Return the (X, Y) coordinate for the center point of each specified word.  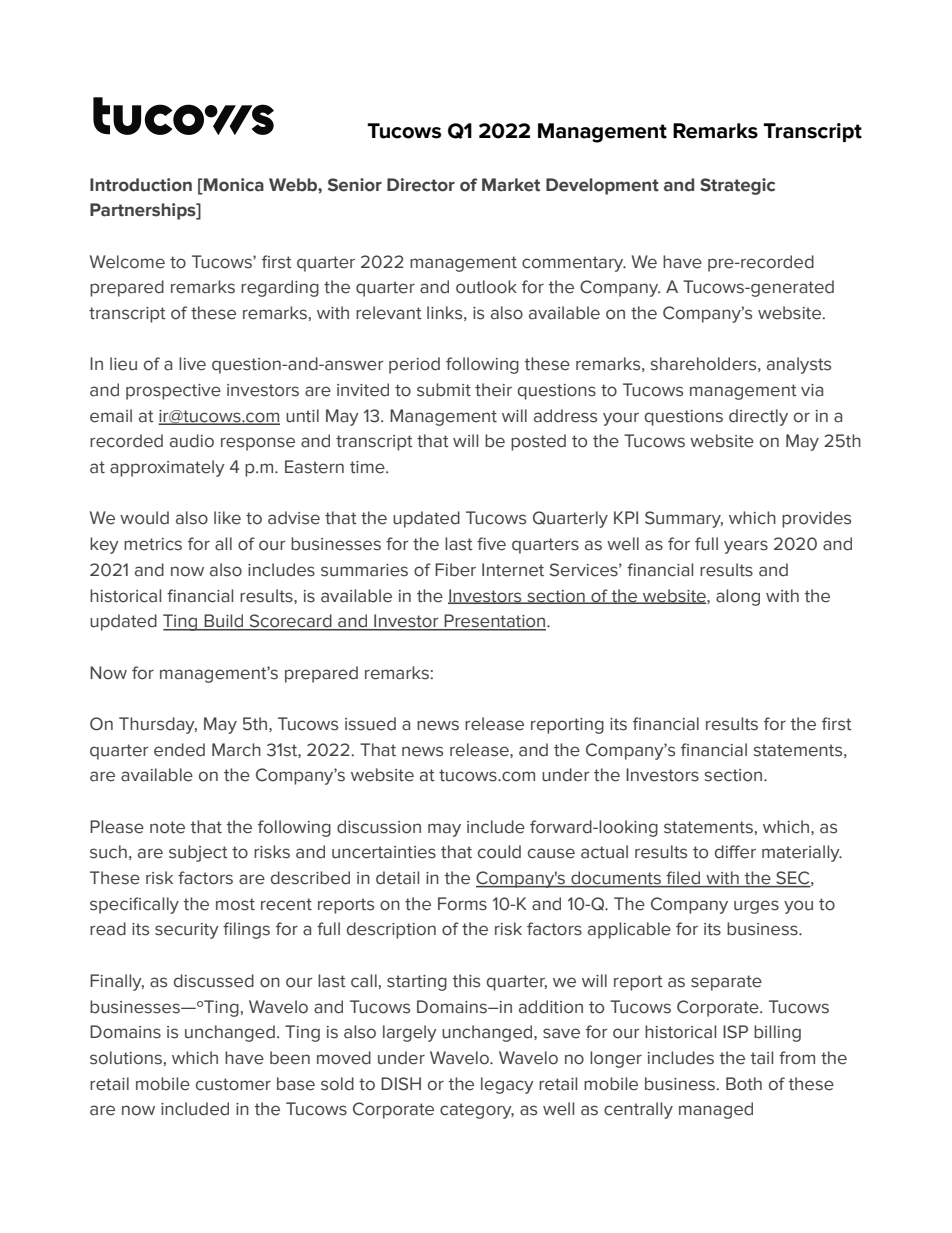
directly (758, 417)
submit (444, 390)
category (477, 1111)
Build (224, 622)
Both (744, 1084)
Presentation (495, 622)
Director (421, 185)
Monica (233, 185)
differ (735, 852)
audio (192, 441)
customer (233, 1084)
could (499, 852)
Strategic (737, 186)
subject (198, 853)
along (738, 597)
